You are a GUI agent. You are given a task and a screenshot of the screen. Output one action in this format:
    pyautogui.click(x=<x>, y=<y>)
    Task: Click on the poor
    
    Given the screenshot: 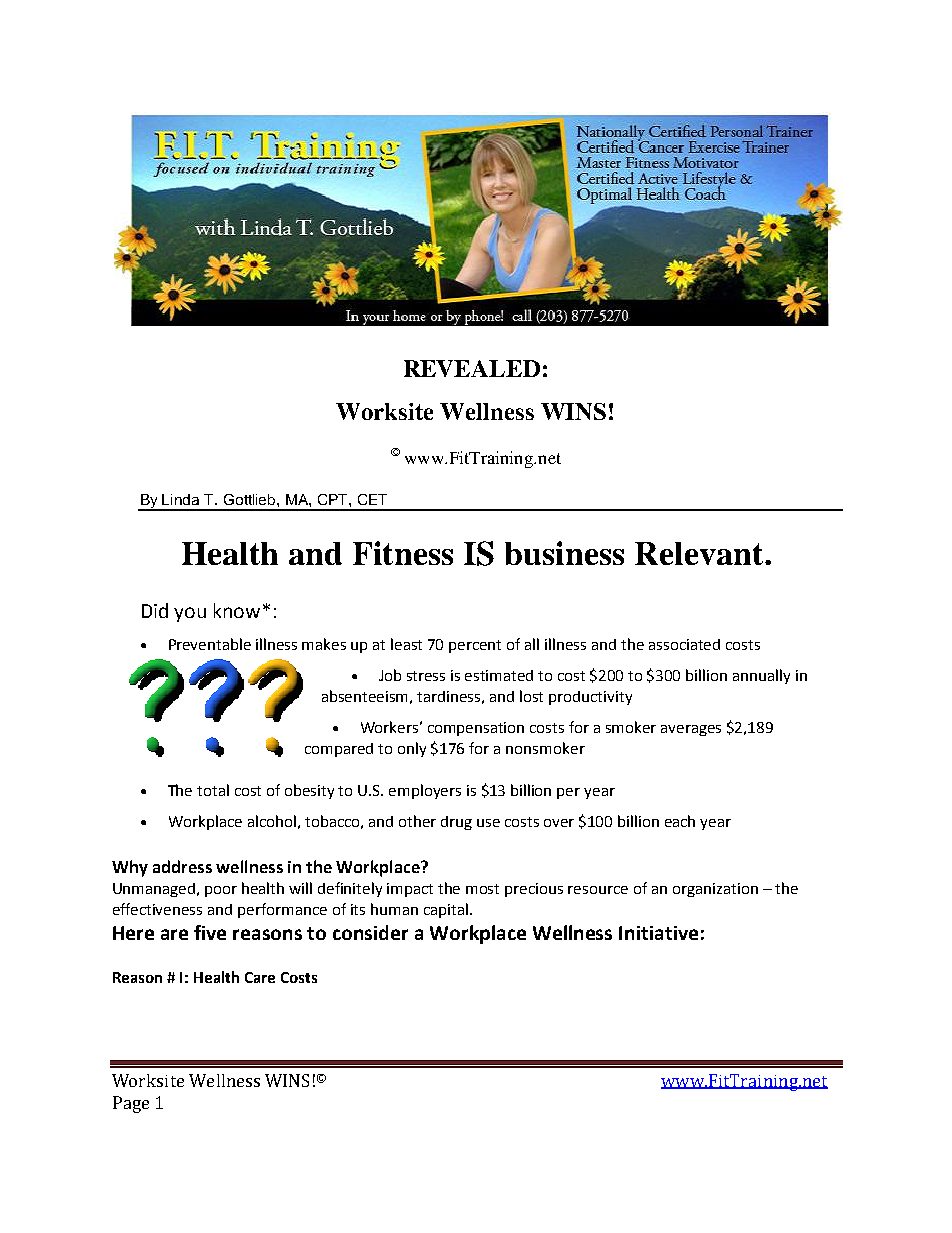 What is the action you would take?
    pyautogui.click(x=221, y=891)
